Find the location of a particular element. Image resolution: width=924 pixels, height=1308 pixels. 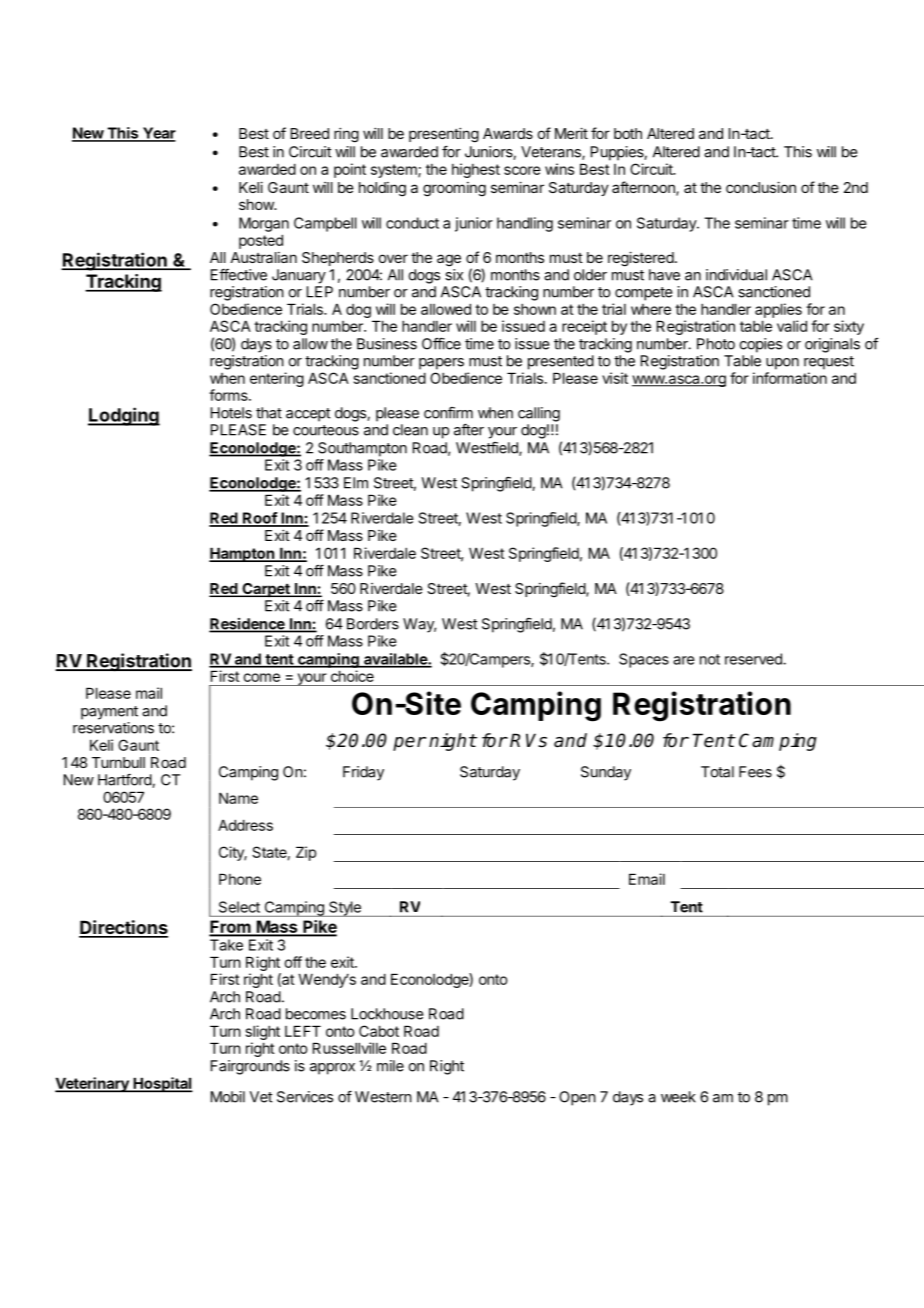

forms is located at coordinates (229, 395).
